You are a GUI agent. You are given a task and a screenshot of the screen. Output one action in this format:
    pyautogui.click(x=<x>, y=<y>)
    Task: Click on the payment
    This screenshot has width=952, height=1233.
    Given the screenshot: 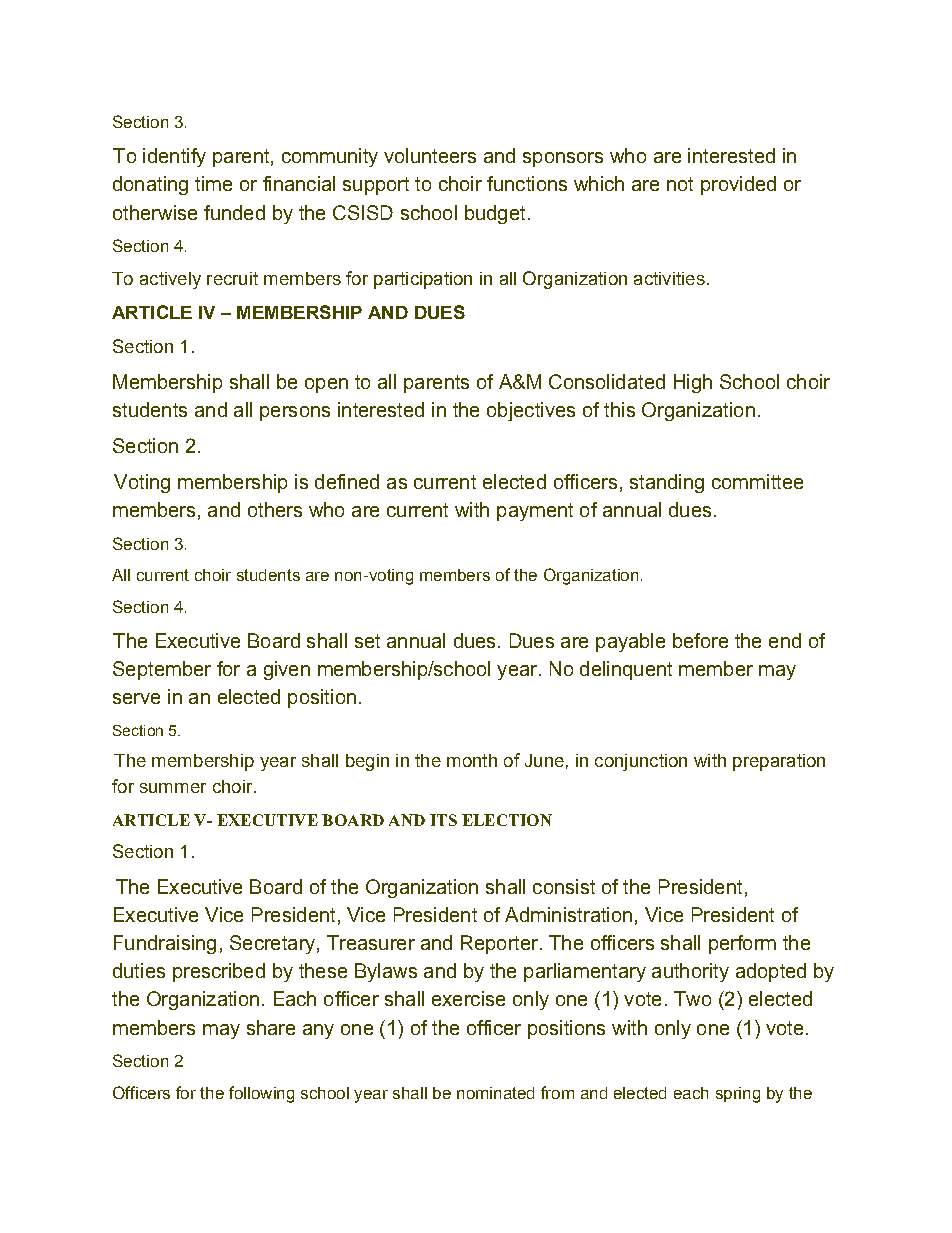 What is the action you would take?
    pyautogui.click(x=535, y=512)
